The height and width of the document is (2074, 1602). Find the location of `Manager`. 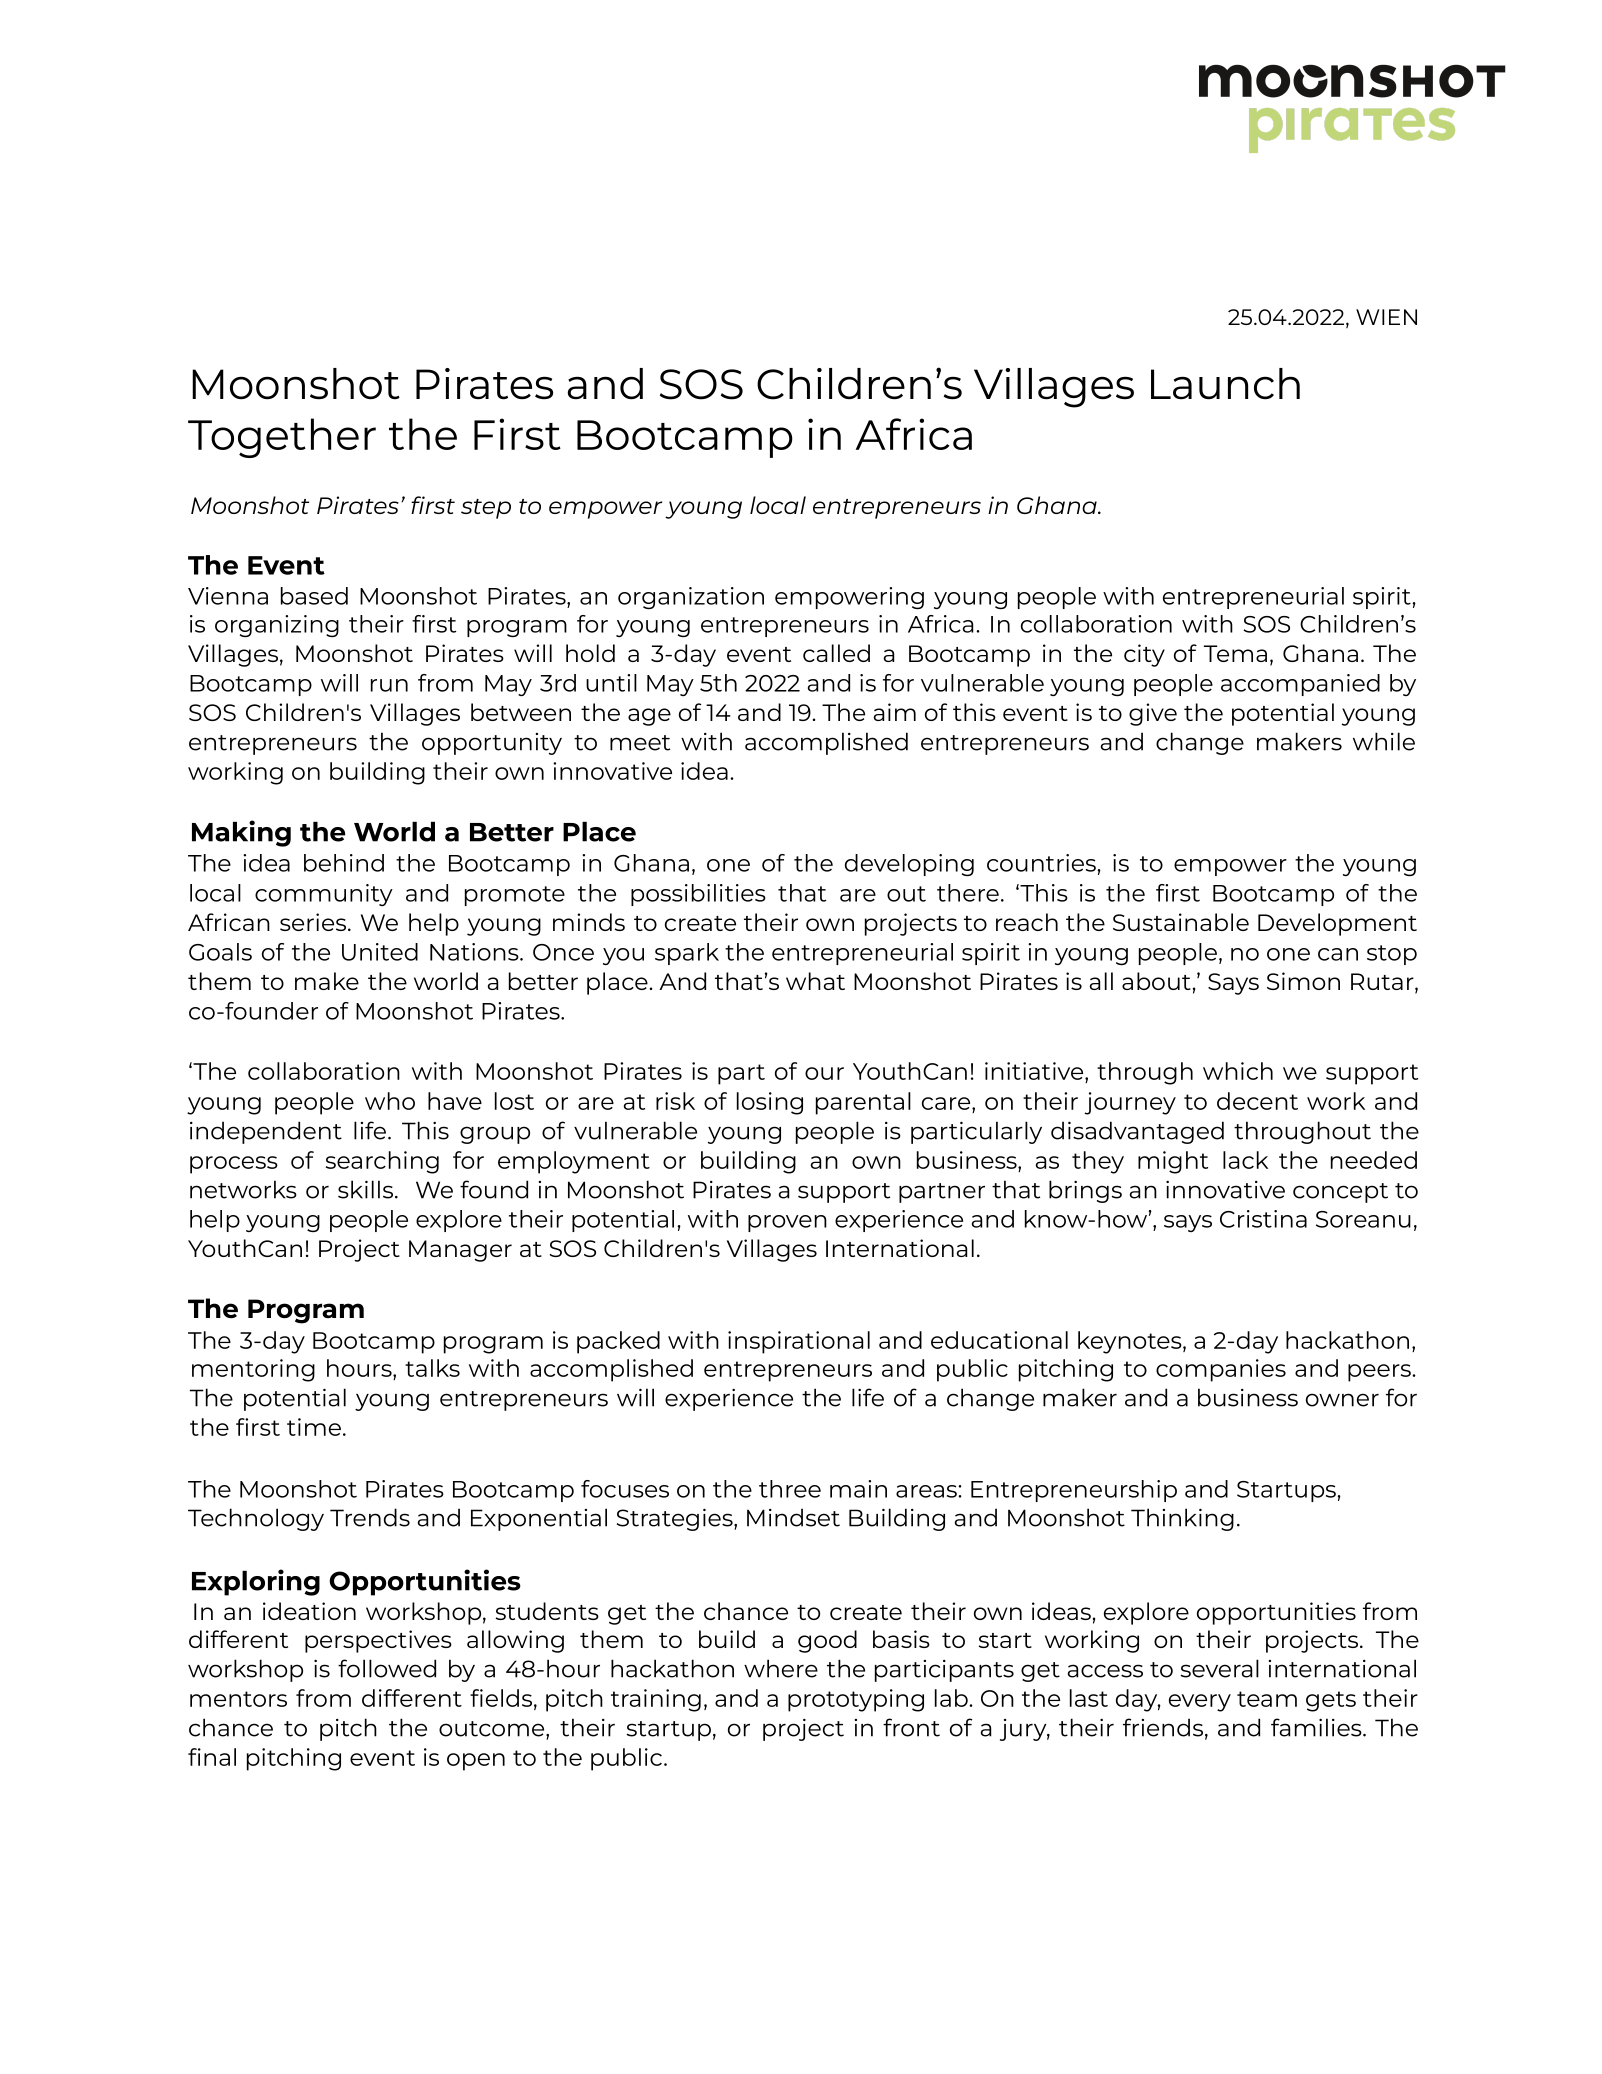

Manager is located at coordinates (460, 1251).
